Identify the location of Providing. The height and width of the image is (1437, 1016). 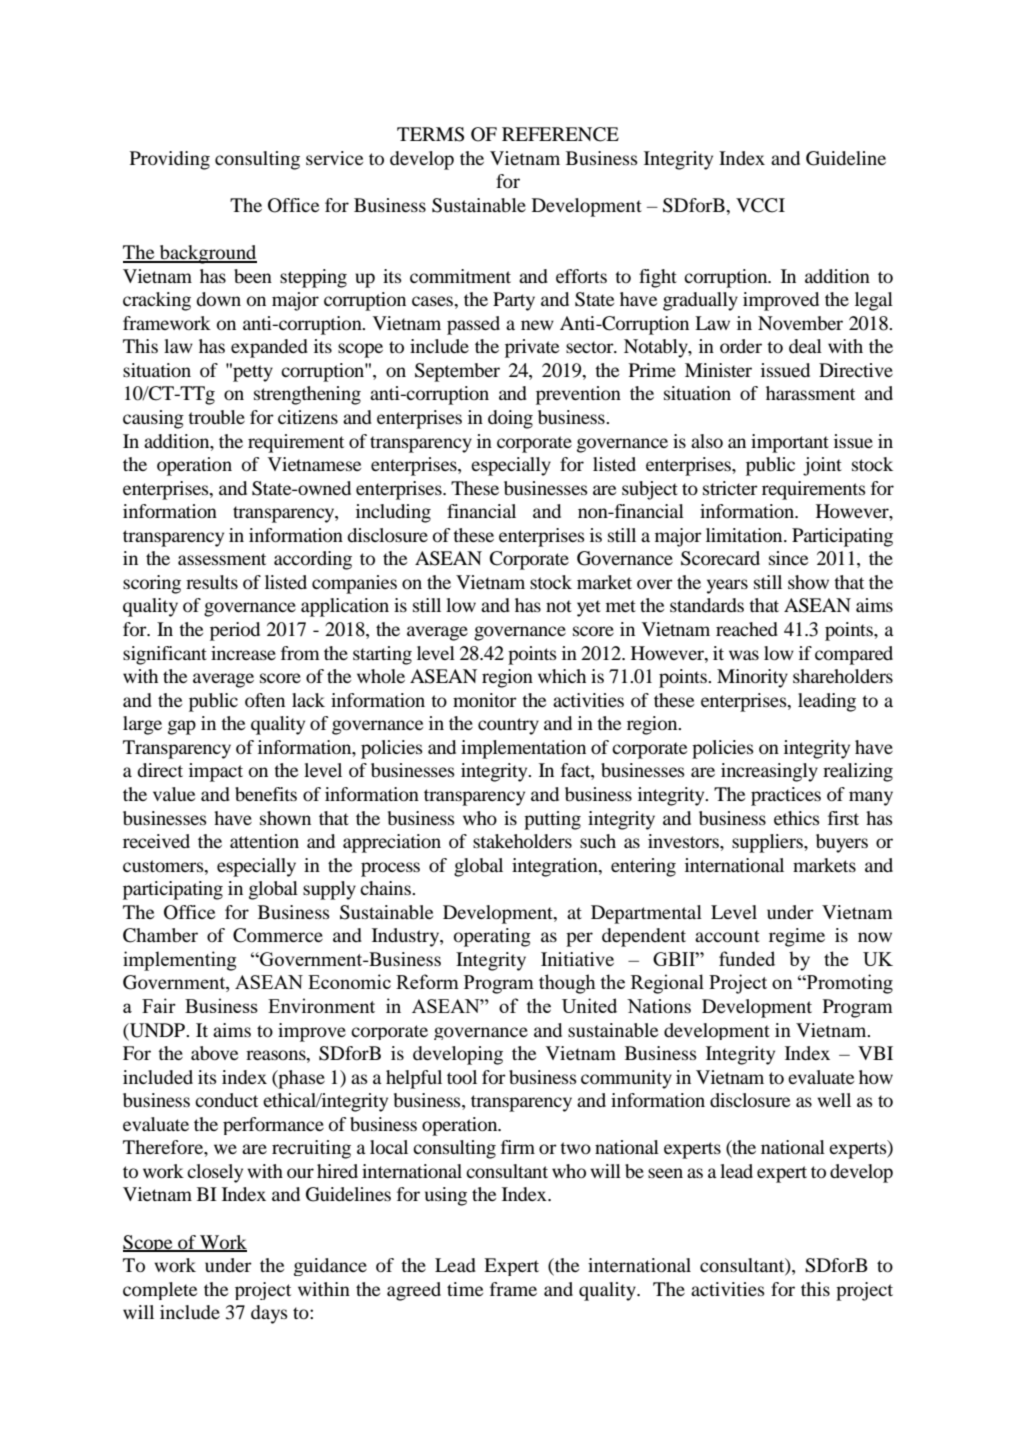
(170, 160).
